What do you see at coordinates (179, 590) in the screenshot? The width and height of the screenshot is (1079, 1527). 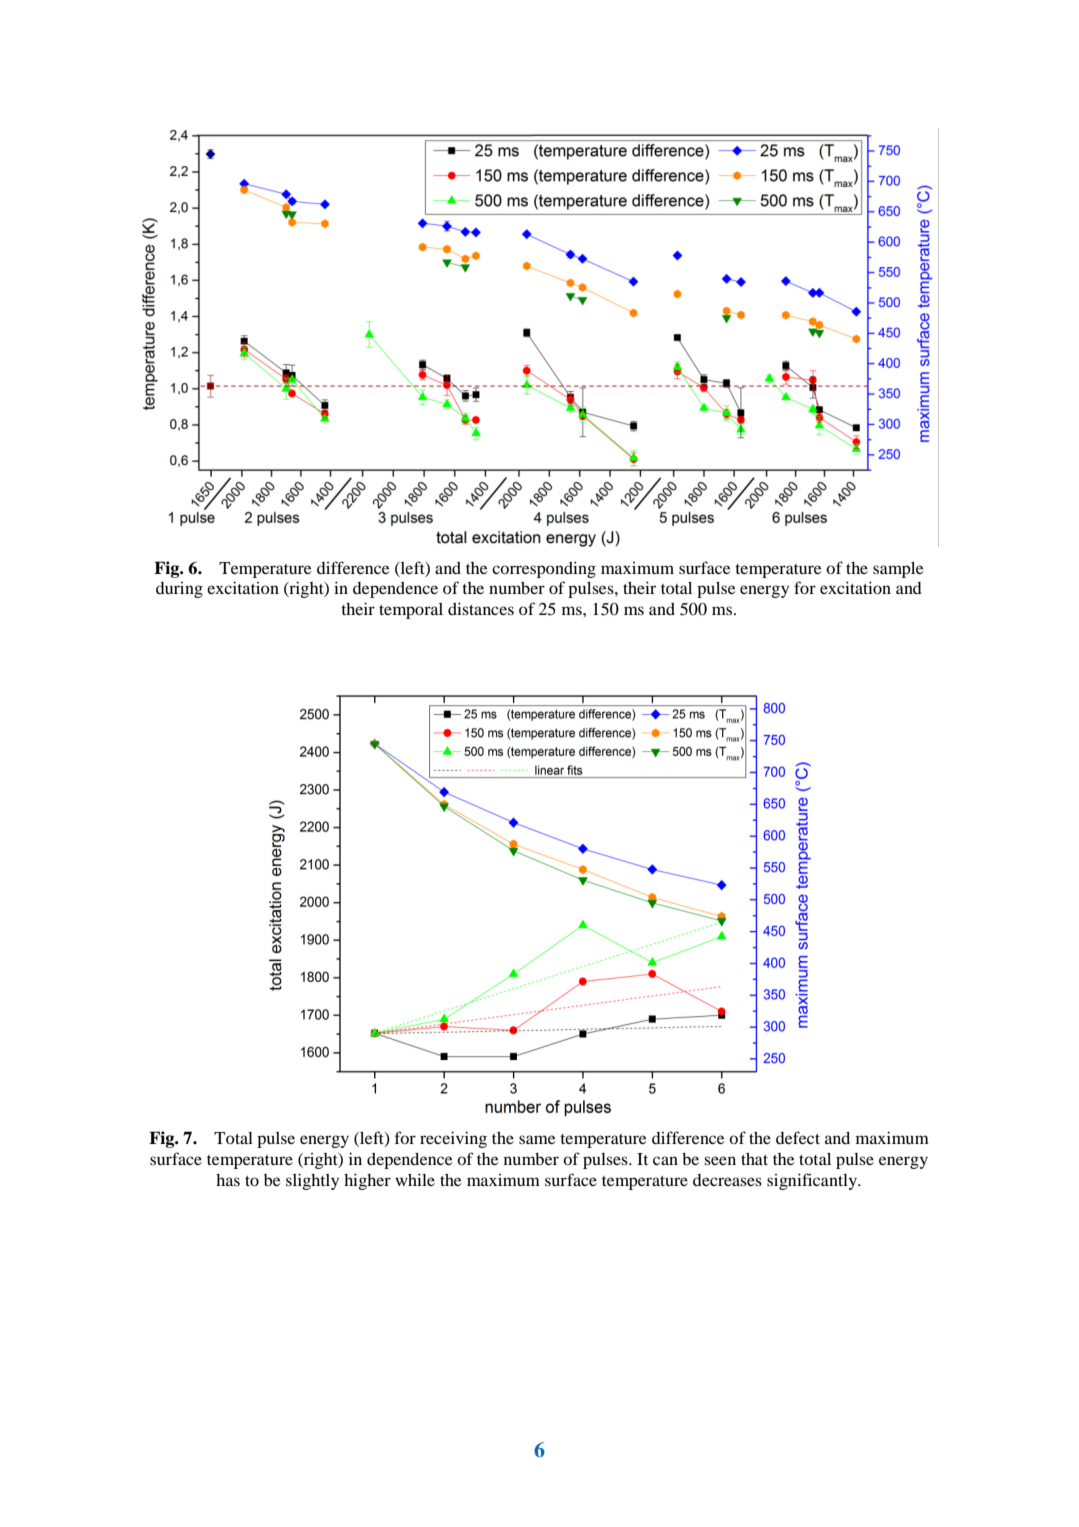 I see `during` at bounding box center [179, 590].
